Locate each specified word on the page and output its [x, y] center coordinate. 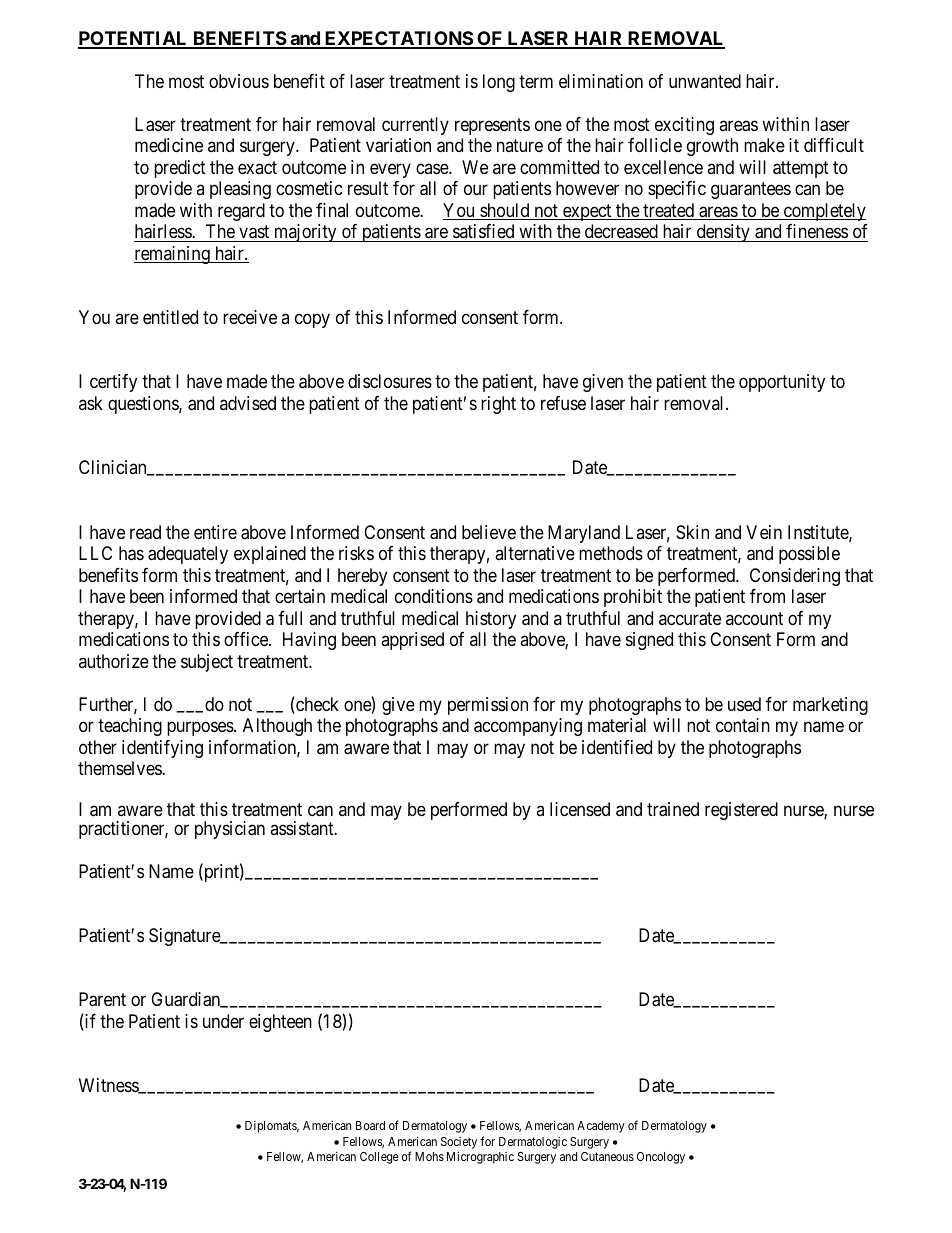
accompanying [528, 727]
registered [741, 811]
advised [248, 403]
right [498, 405]
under [223, 1021]
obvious [239, 81]
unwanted [705, 81]
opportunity [782, 383]
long [499, 83]
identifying [162, 749]
